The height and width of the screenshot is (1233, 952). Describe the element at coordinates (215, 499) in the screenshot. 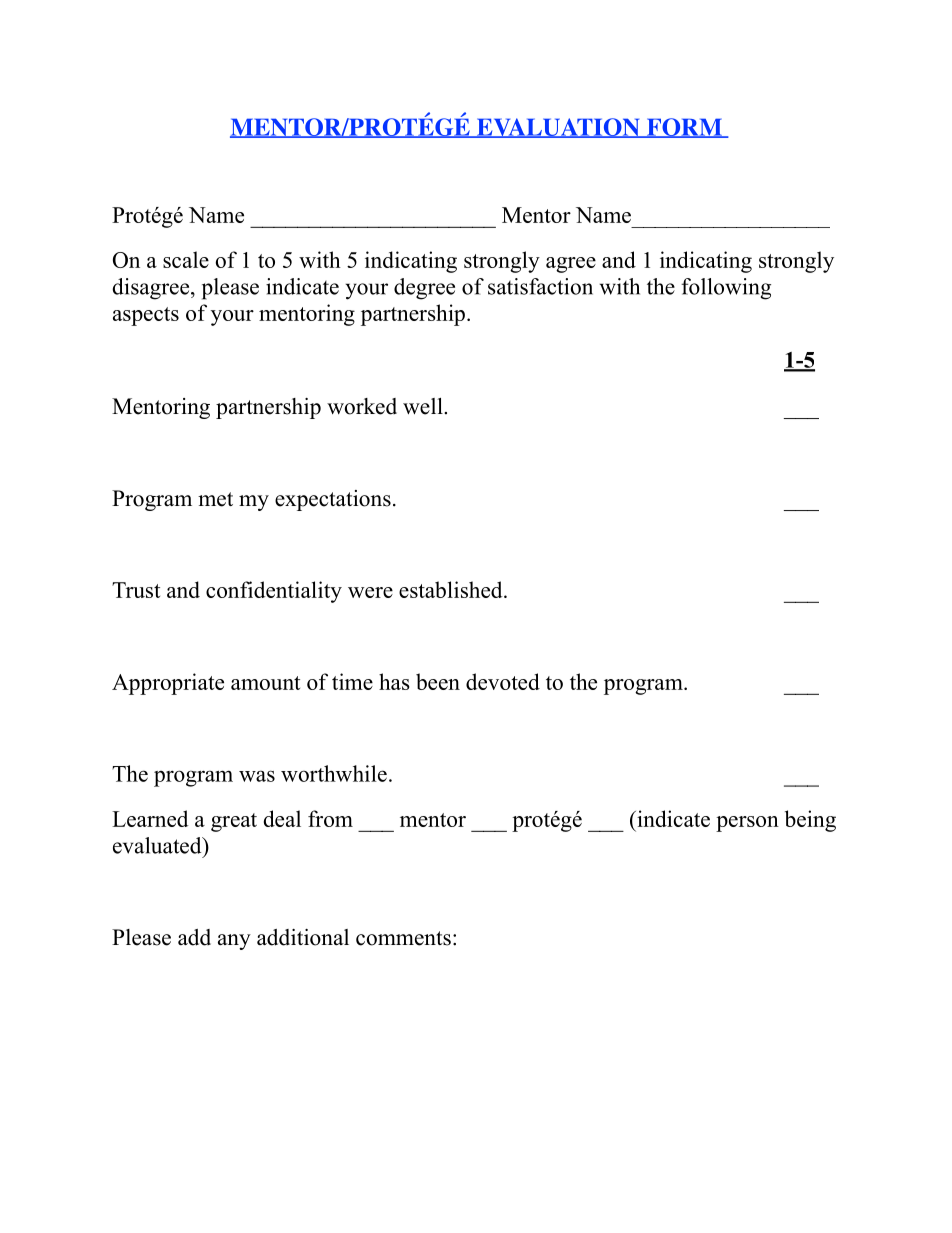

I see `met` at that location.
